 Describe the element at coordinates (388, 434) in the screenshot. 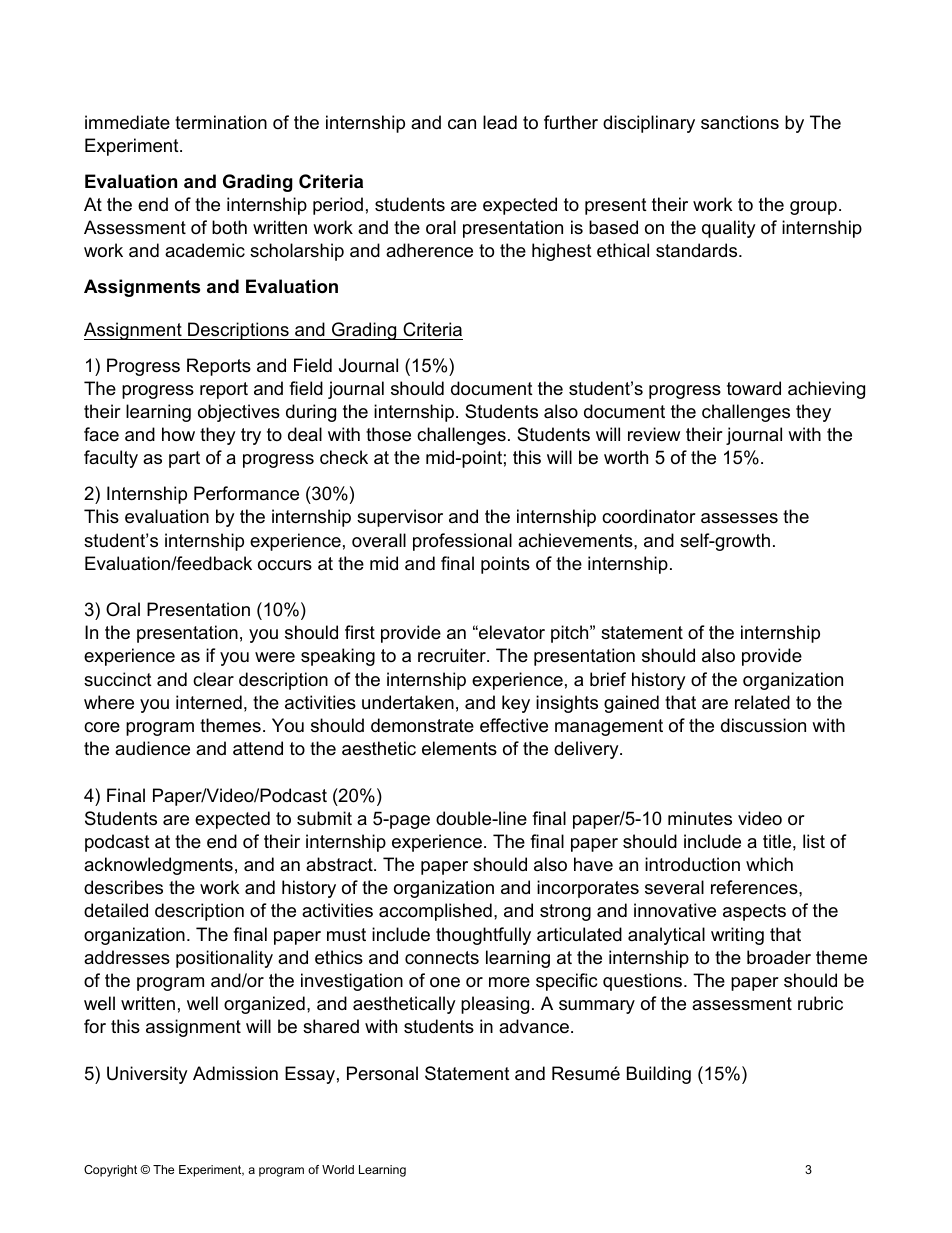

I see `those` at that location.
